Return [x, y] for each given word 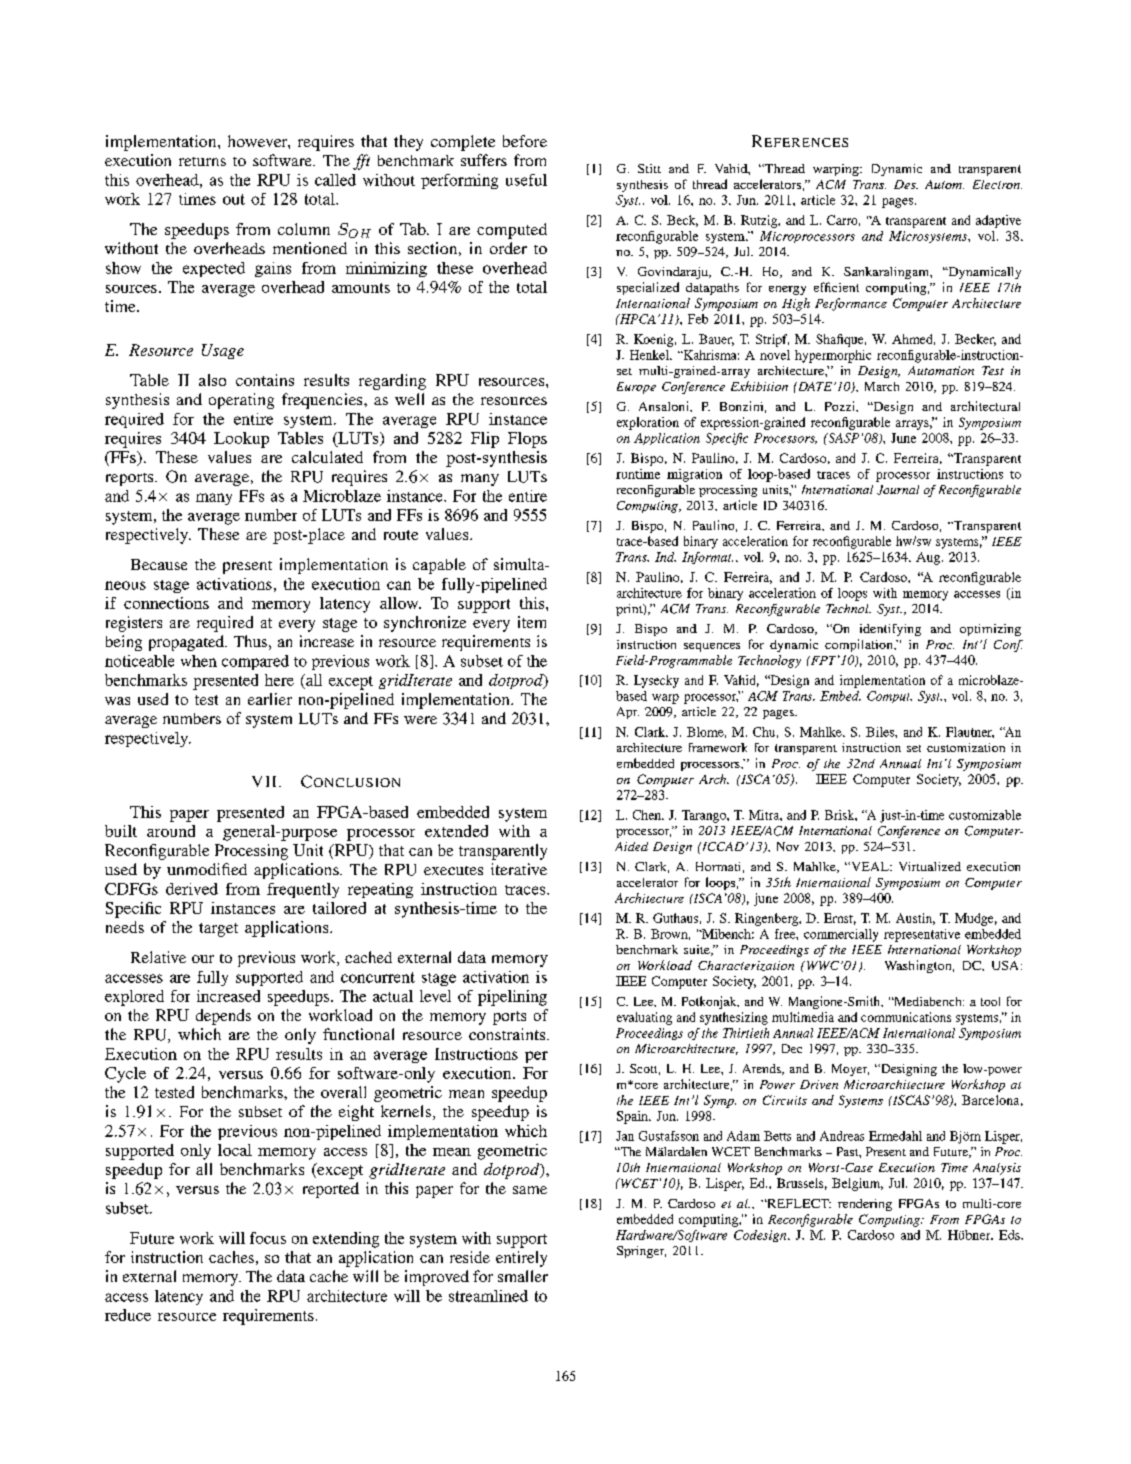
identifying [890, 630]
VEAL [870, 866]
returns [202, 161]
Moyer [850, 1070]
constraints [508, 1034]
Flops [527, 440]
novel [775, 355]
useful [526, 180]
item [532, 622]
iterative [519, 869]
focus [268, 1238]
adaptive [998, 221]
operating [241, 401]
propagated [187, 643]
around [171, 831]
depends [223, 1017]
